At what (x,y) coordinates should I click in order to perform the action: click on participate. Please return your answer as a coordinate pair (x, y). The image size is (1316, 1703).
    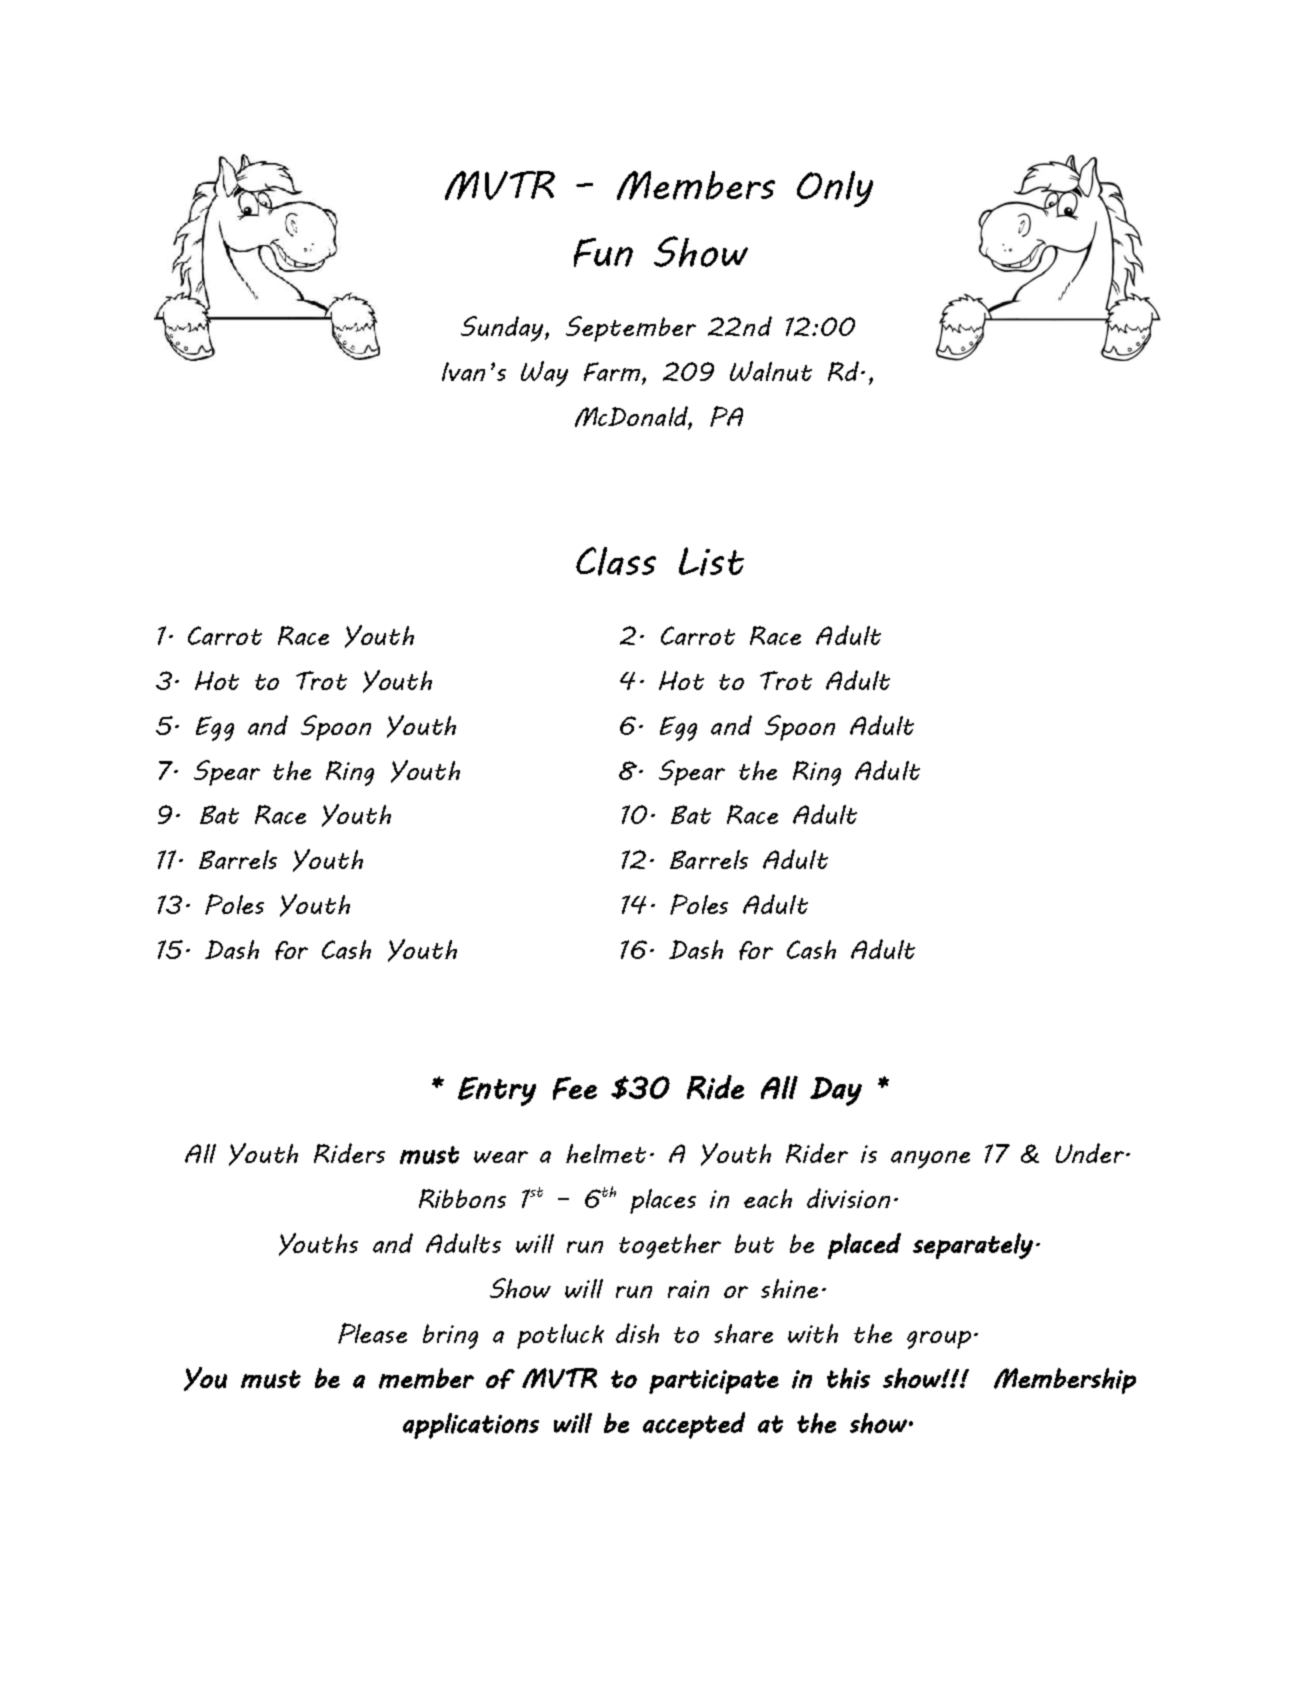
    Looking at the image, I should click on (714, 1382).
